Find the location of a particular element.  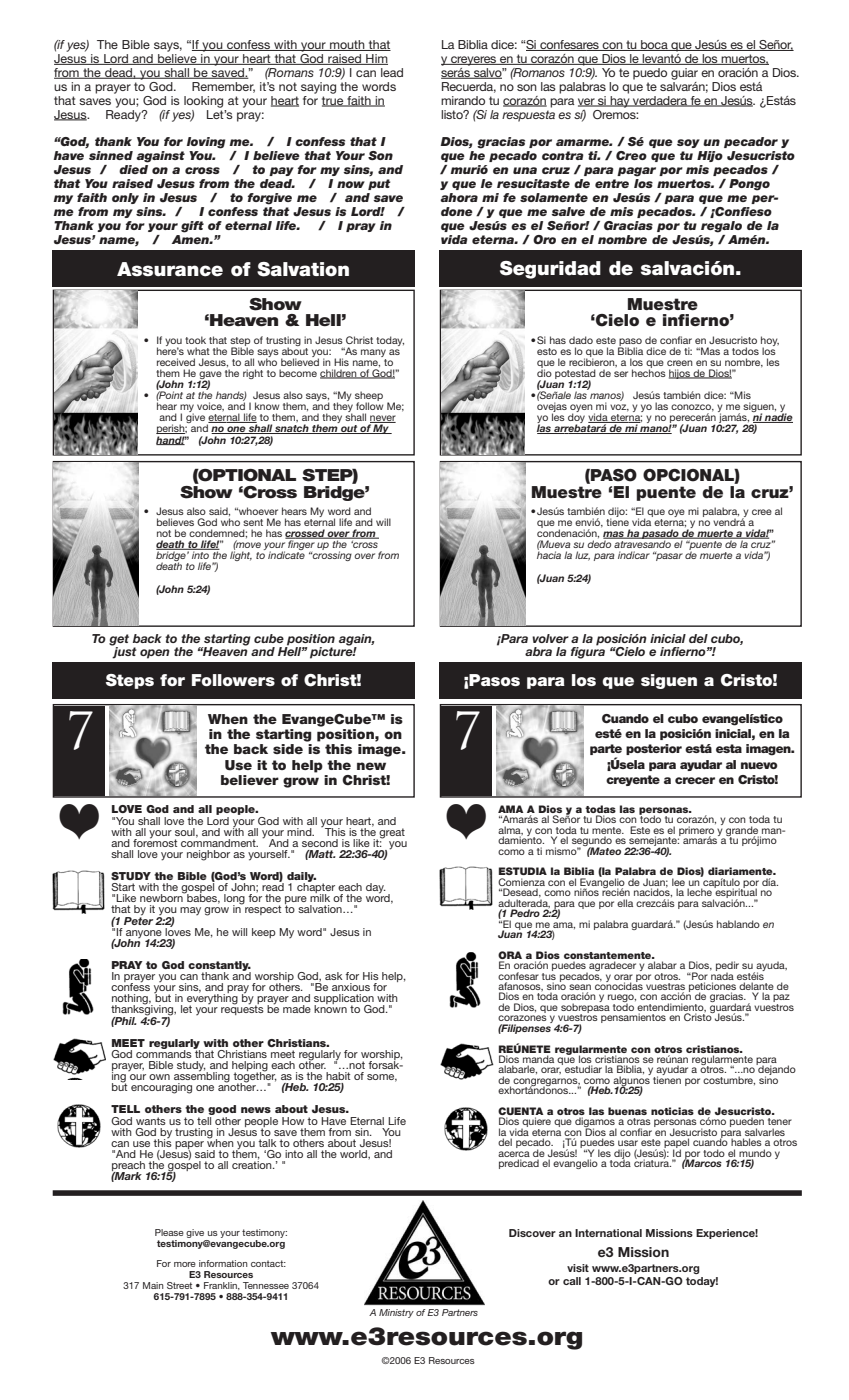

more is located at coordinates (185, 1264).
